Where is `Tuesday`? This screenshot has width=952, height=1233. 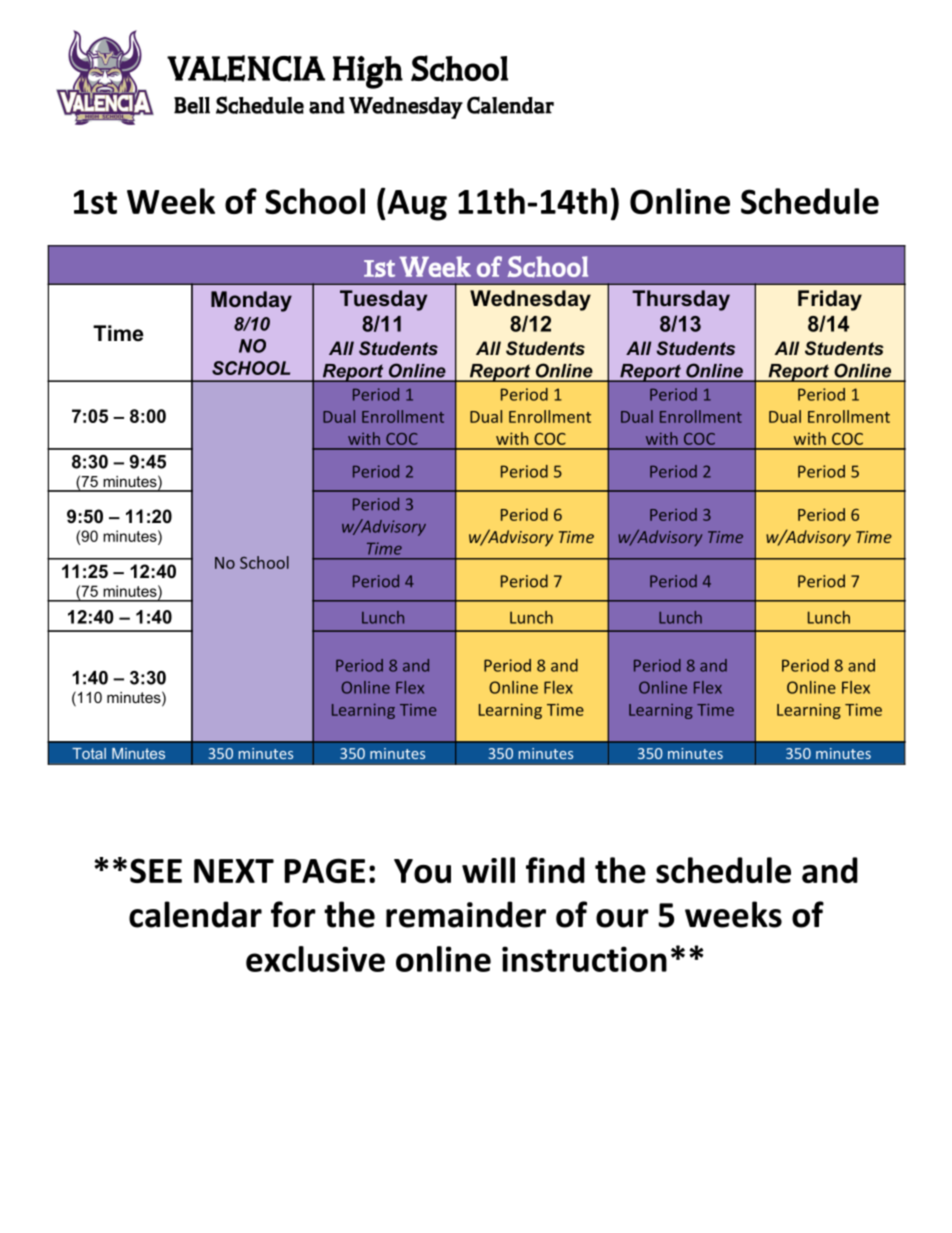
Tuesday is located at coordinates (383, 300).
